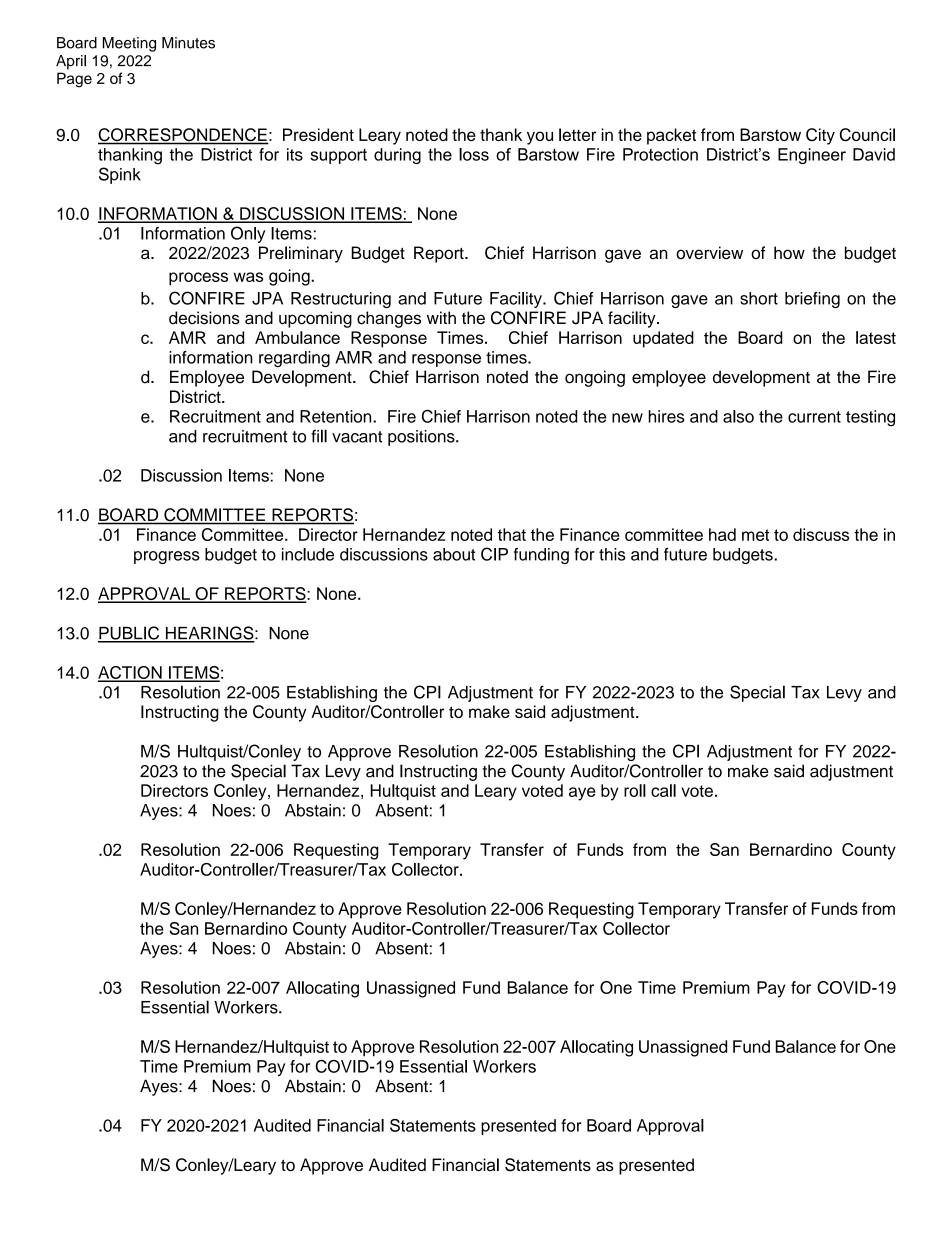 The image size is (952, 1233). I want to click on call, so click(663, 790).
